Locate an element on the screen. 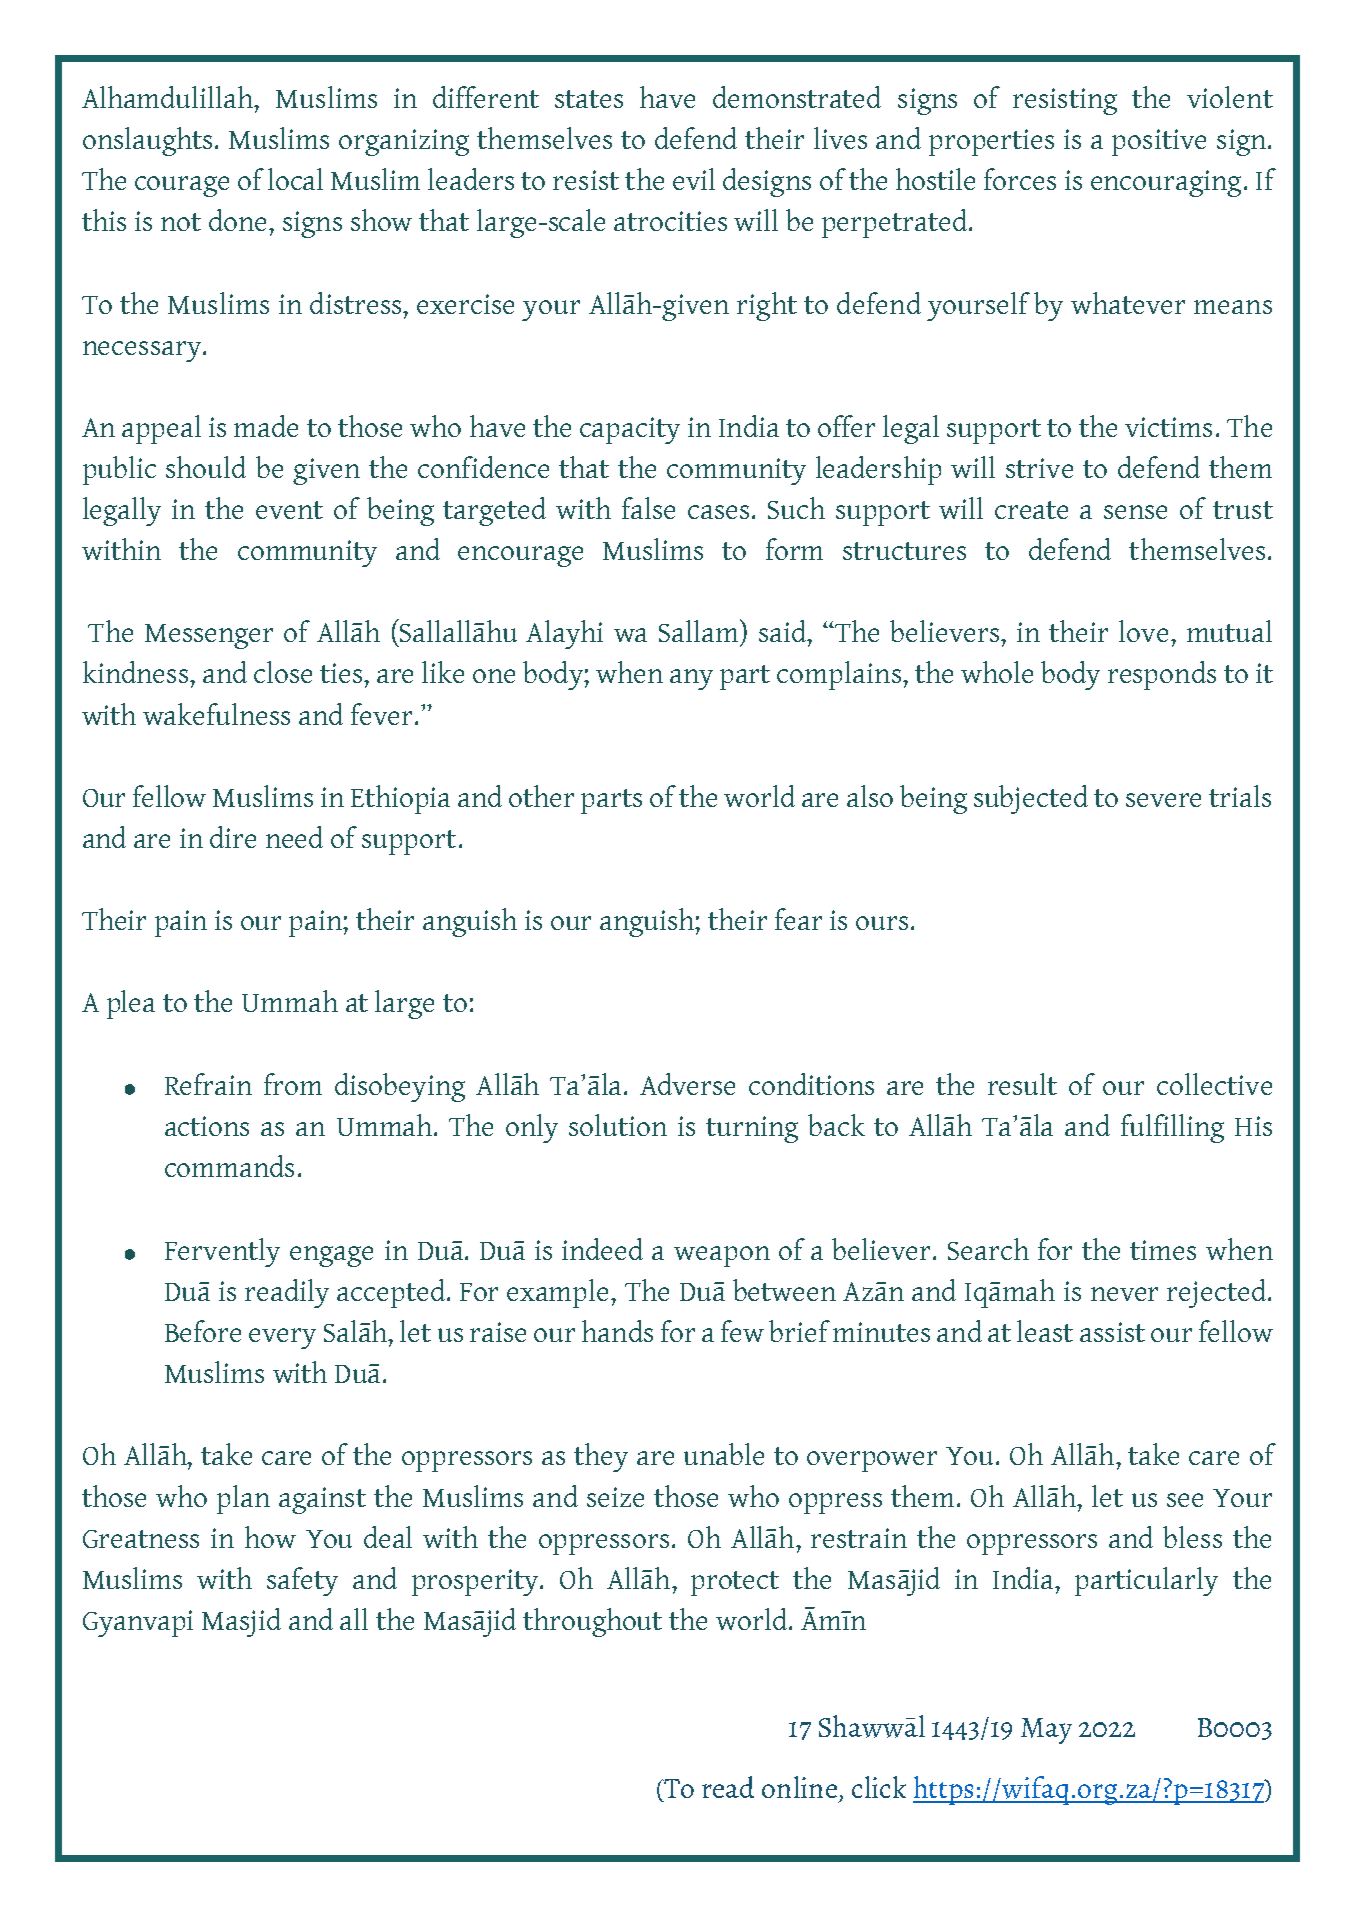 Image resolution: width=1355 pixels, height=1917 pixels. Masjid is located at coordinates (241, 1622).
